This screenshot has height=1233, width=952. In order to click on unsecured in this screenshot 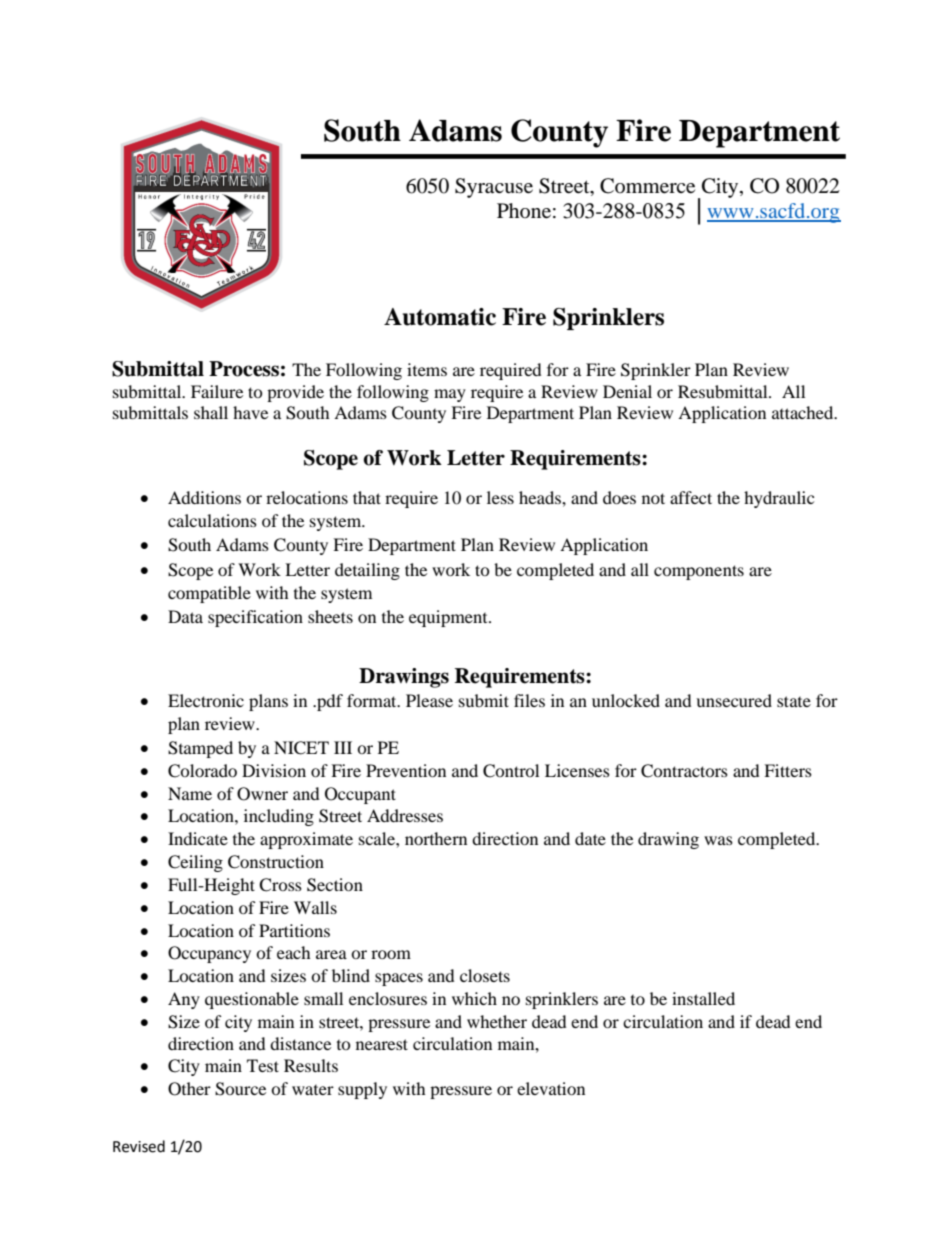, I will do `click(734, 700)`.
